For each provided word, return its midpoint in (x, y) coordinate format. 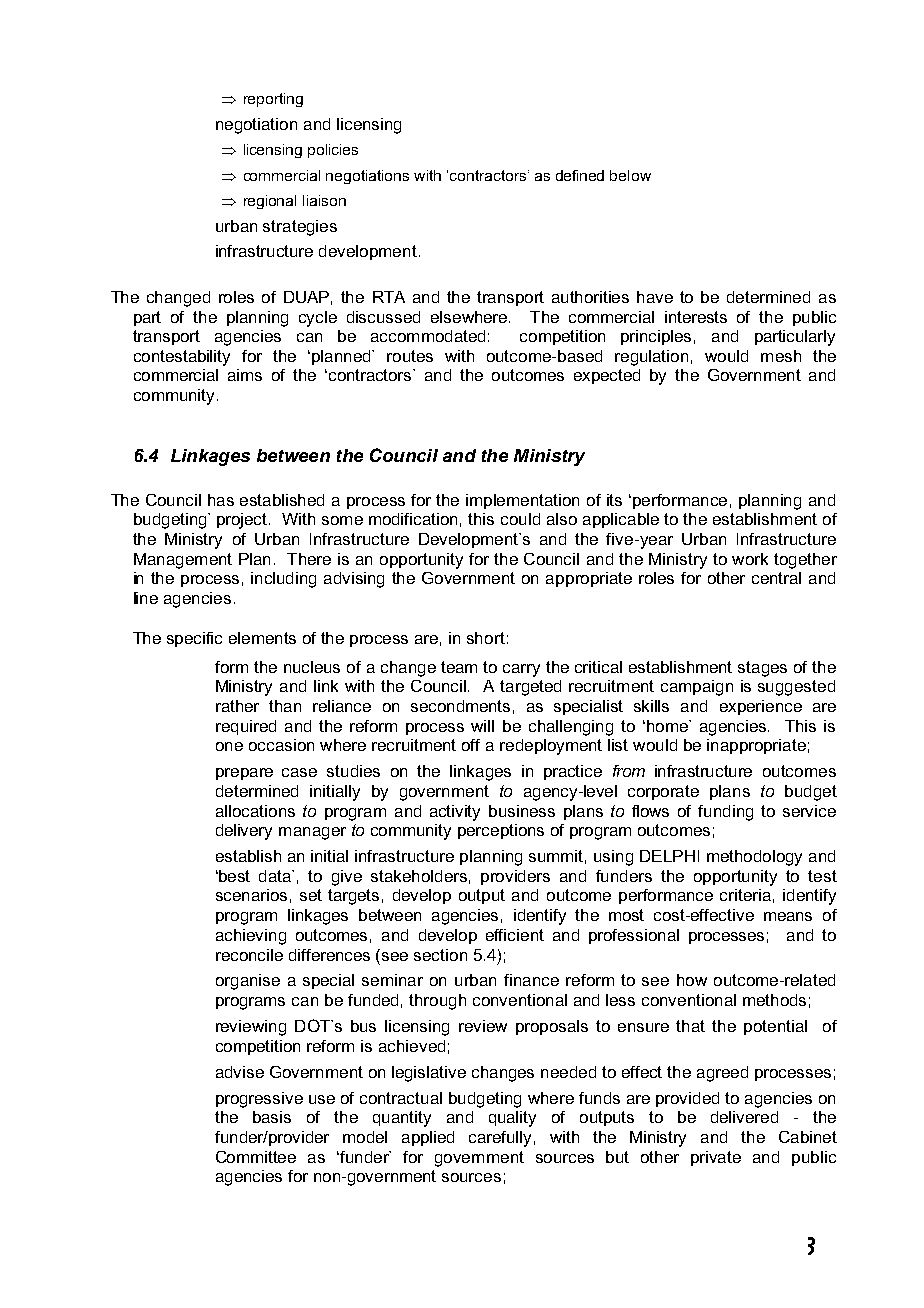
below (630, 175)
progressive (259, 1100)
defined (580, 175)
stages (762, 669)
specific (194, 639)
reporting (273, 100)
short (486, 638)
